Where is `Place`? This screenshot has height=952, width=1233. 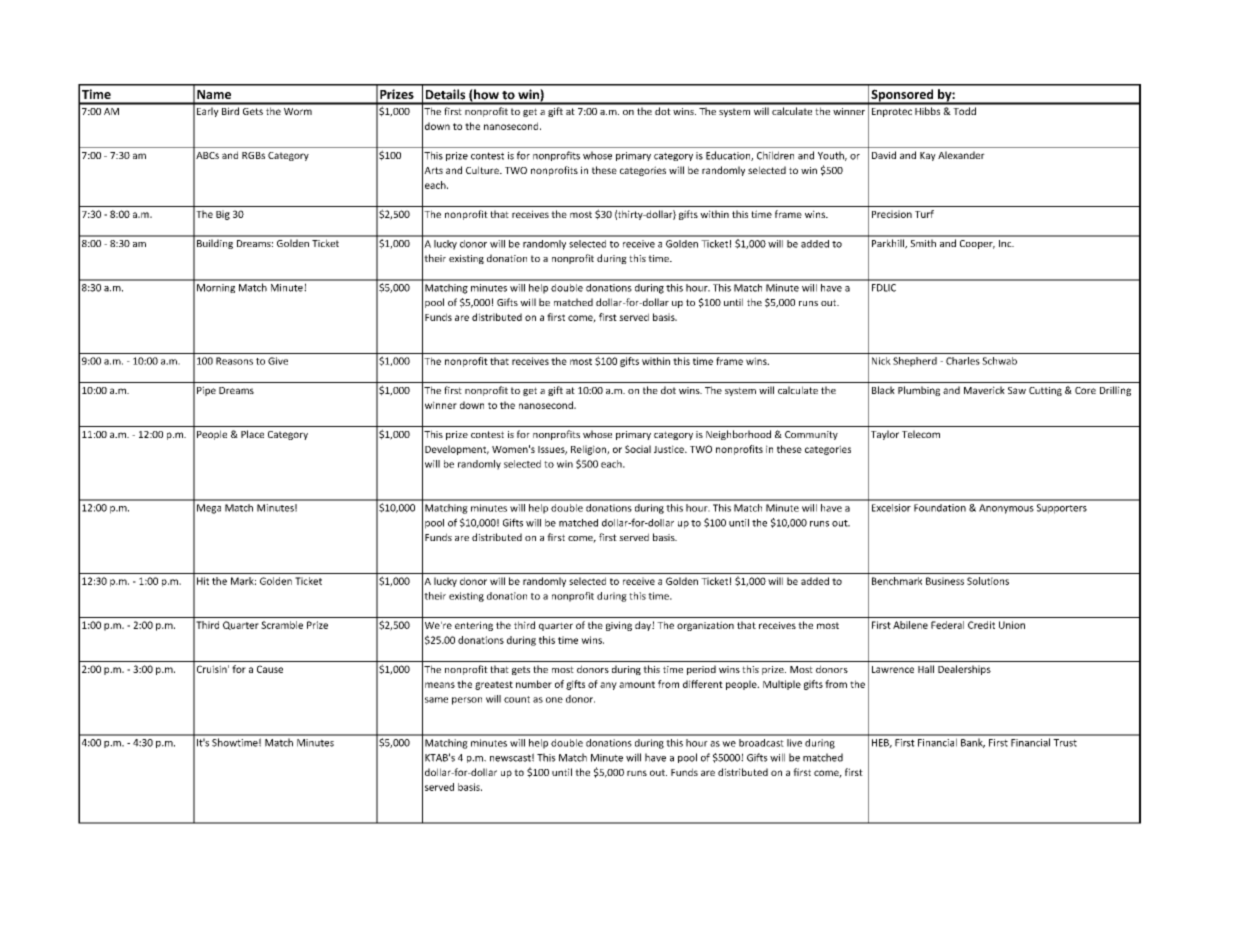 Place is located at coordinates (252, 434).
